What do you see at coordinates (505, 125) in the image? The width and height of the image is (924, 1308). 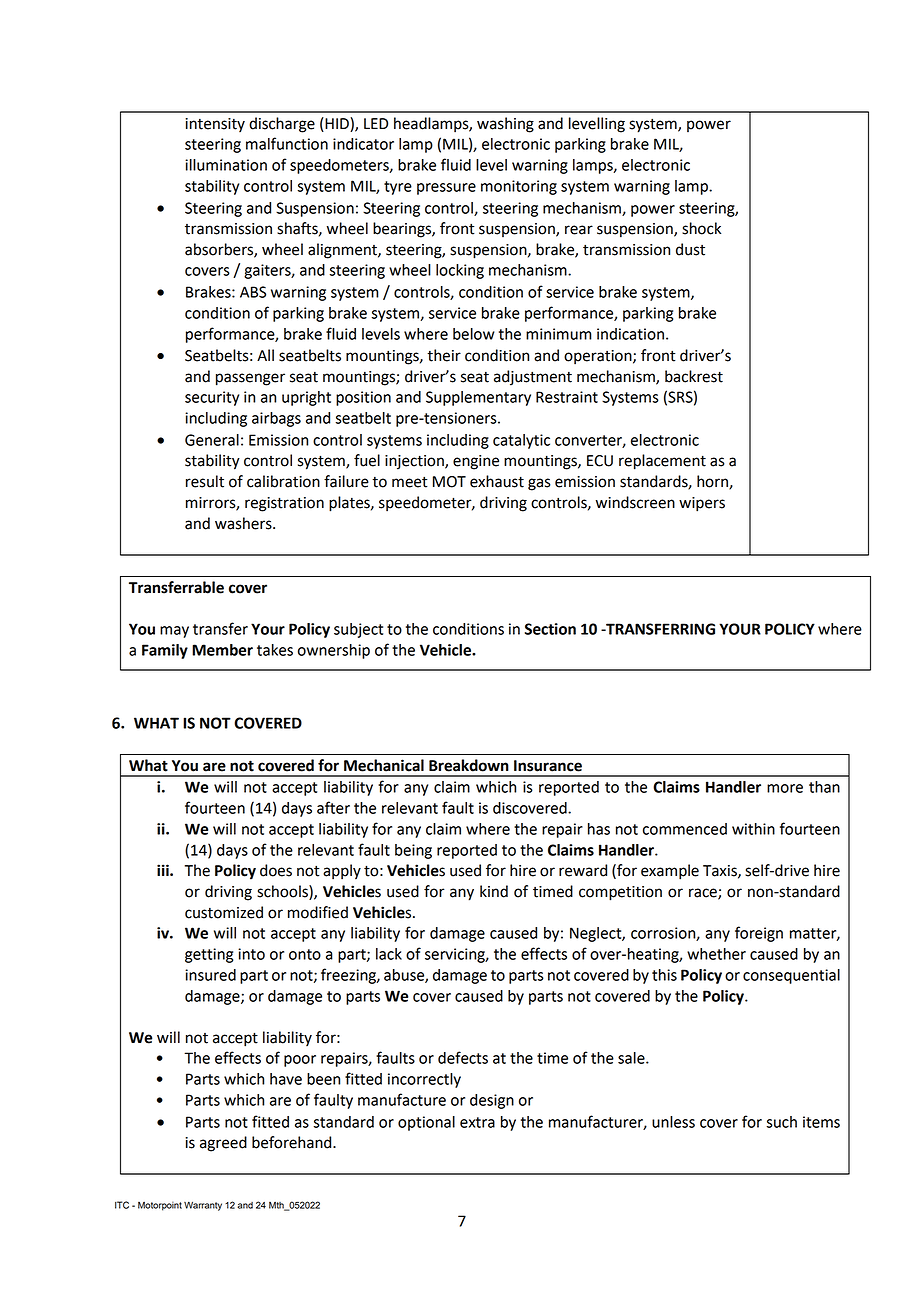 I see `washing` at bounding box center [505, 125].
